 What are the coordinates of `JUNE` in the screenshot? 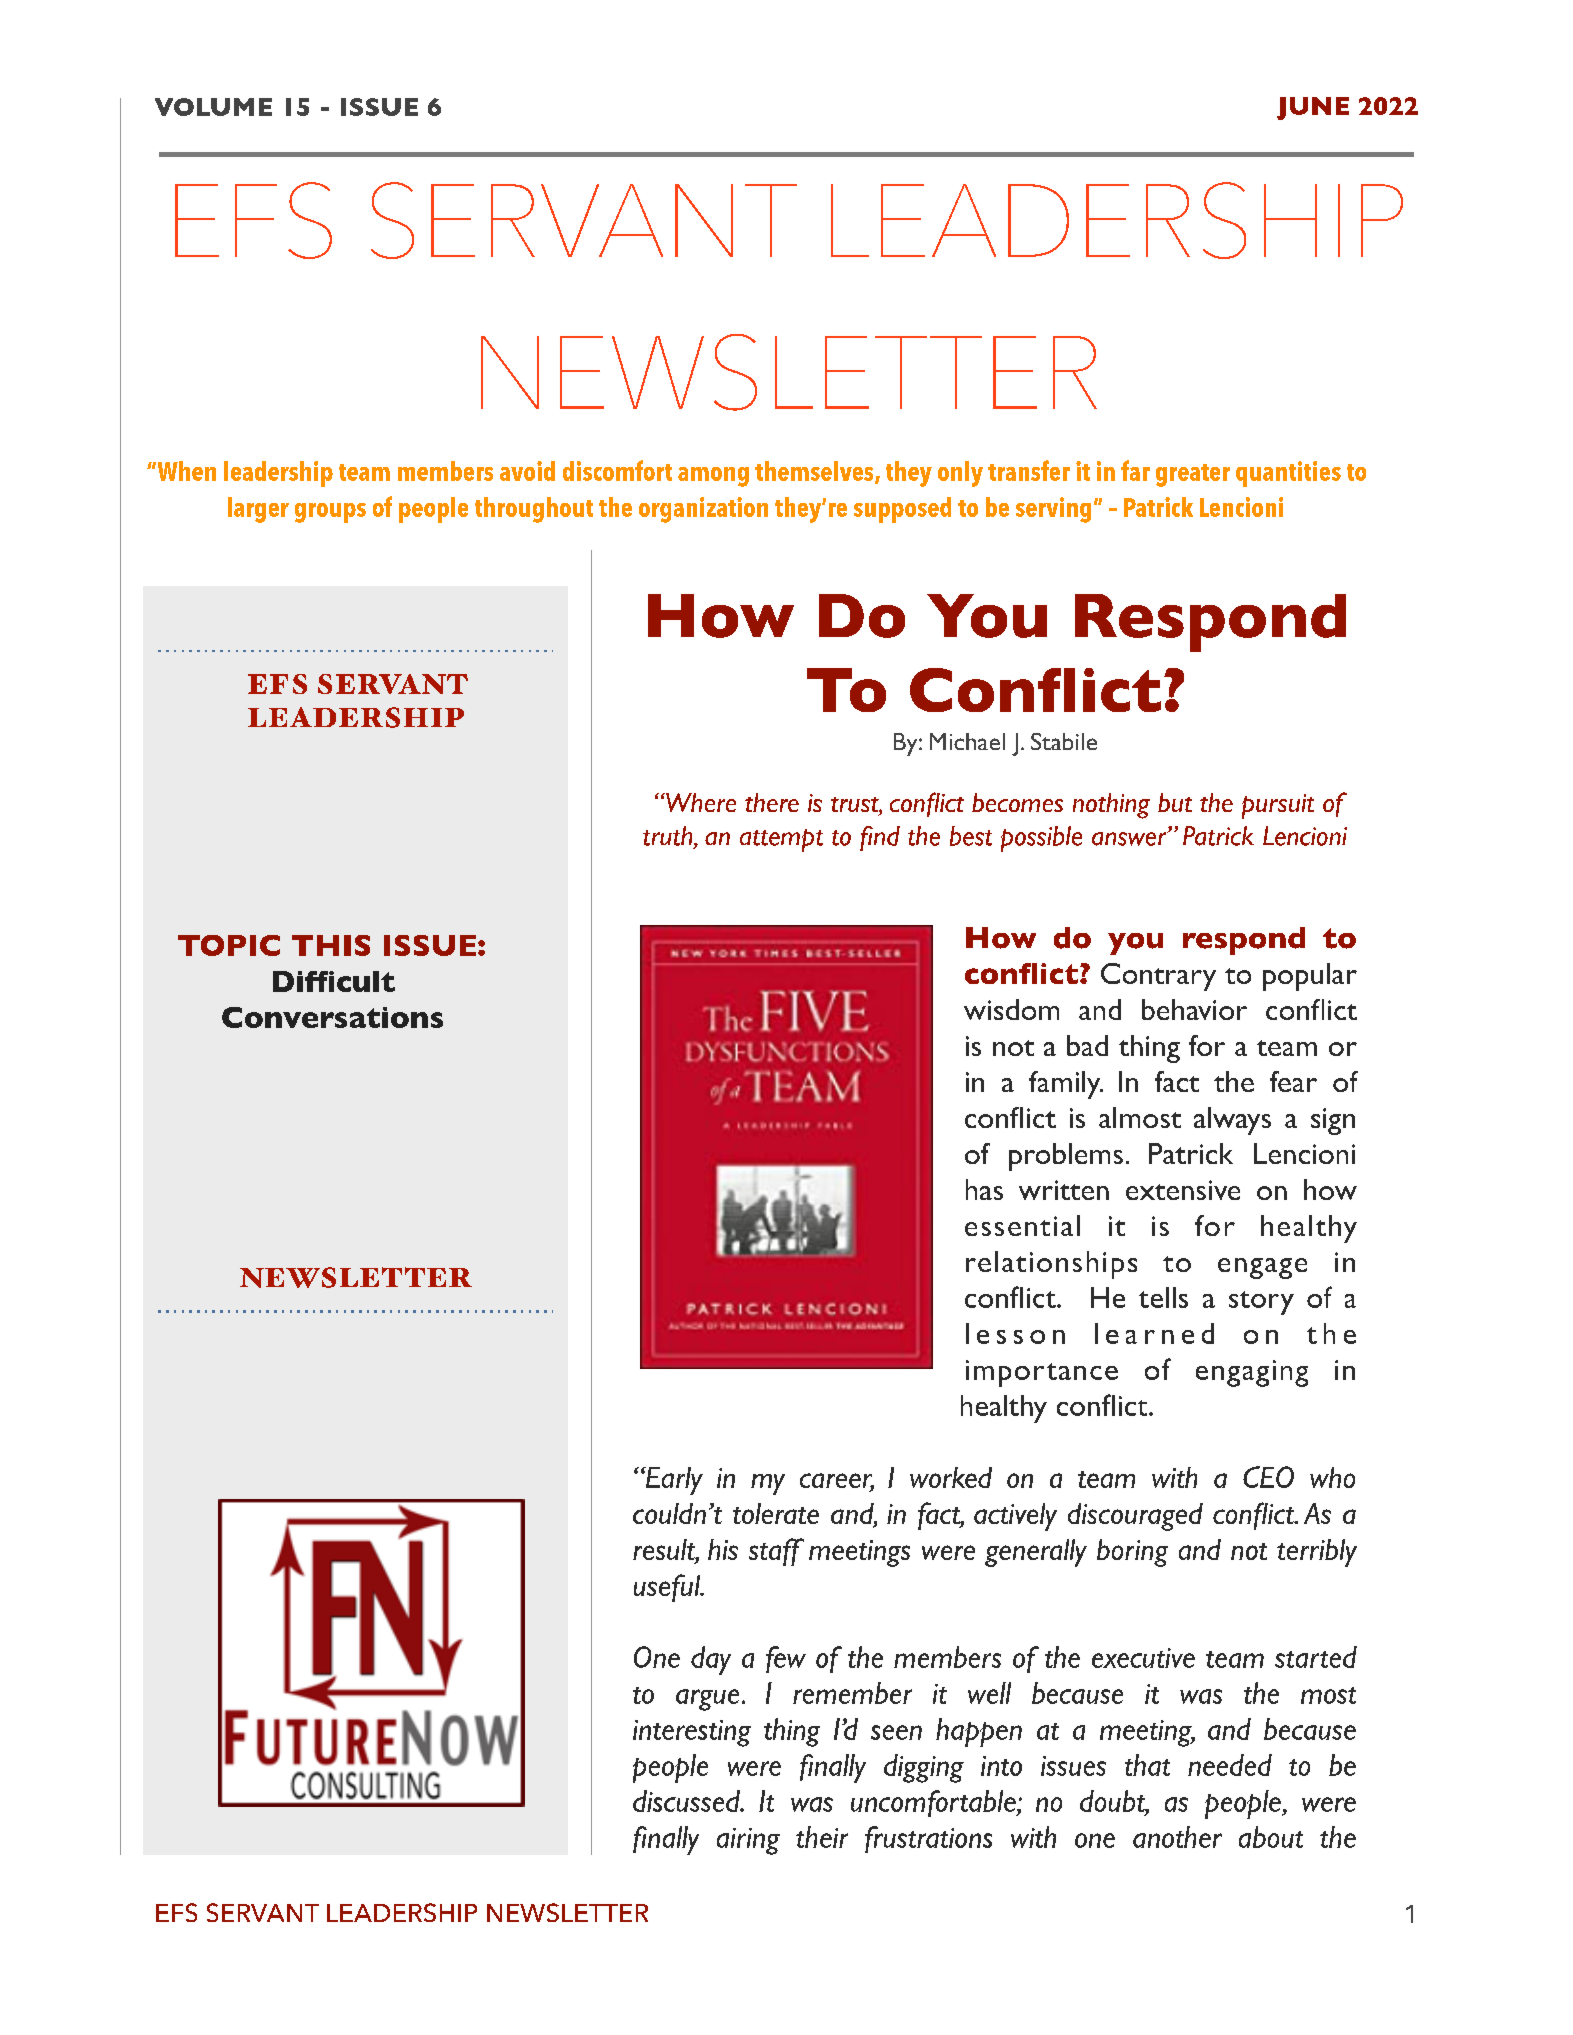 It's located at (1313, 108).
